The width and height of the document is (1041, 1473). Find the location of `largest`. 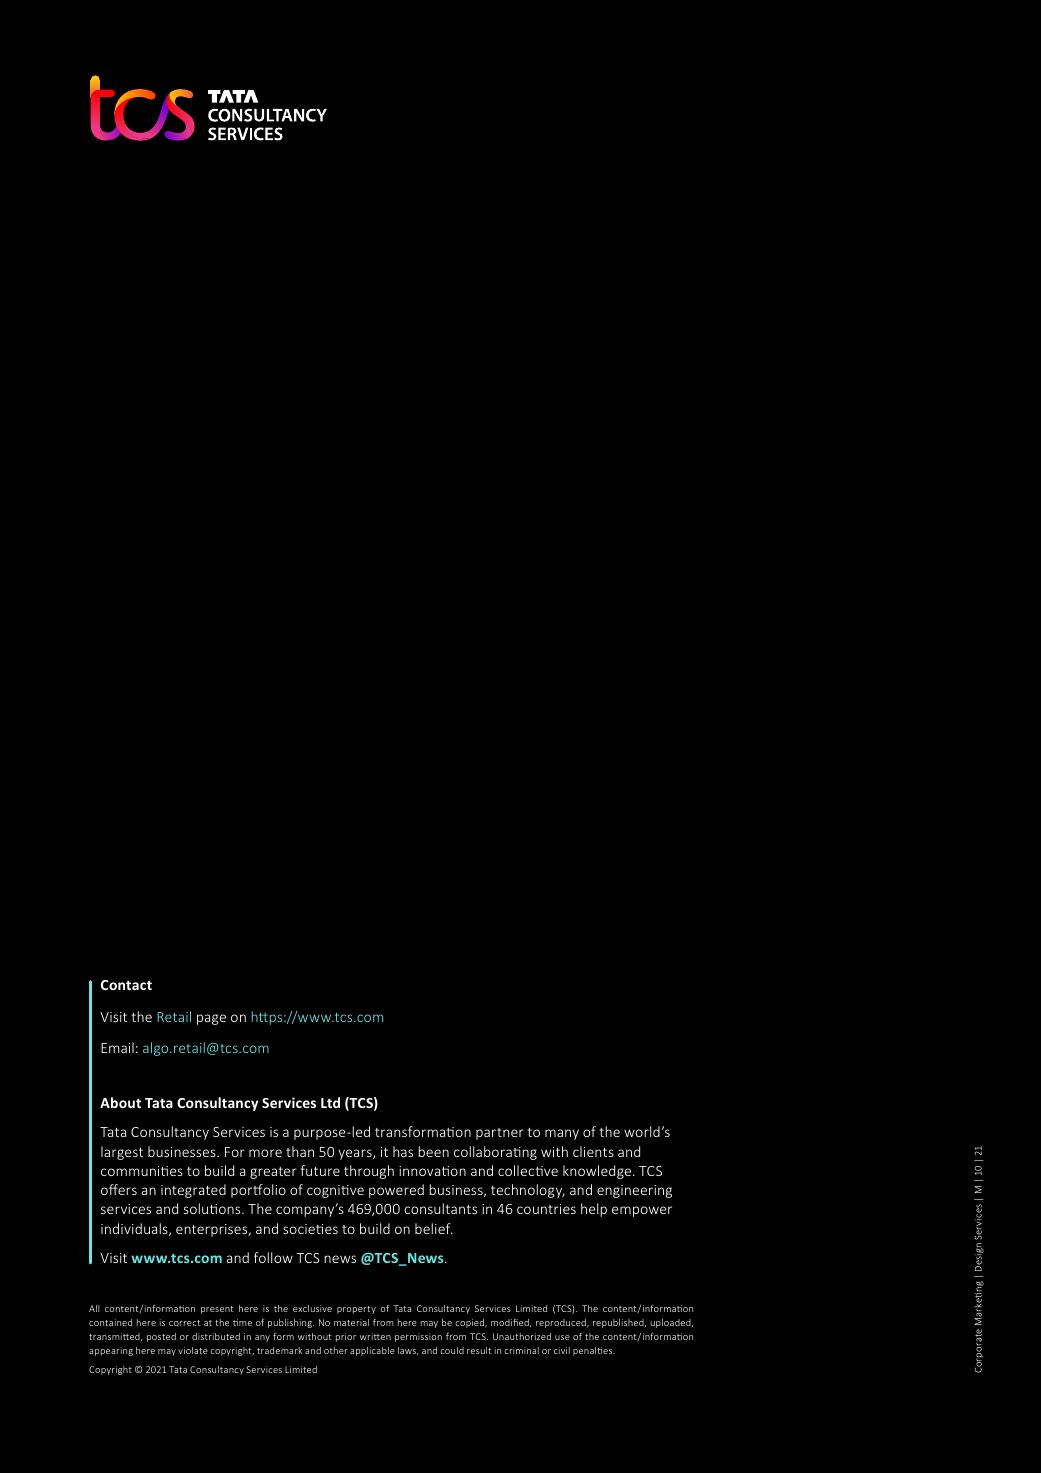

largest is located at coordinates (122, 1153).
